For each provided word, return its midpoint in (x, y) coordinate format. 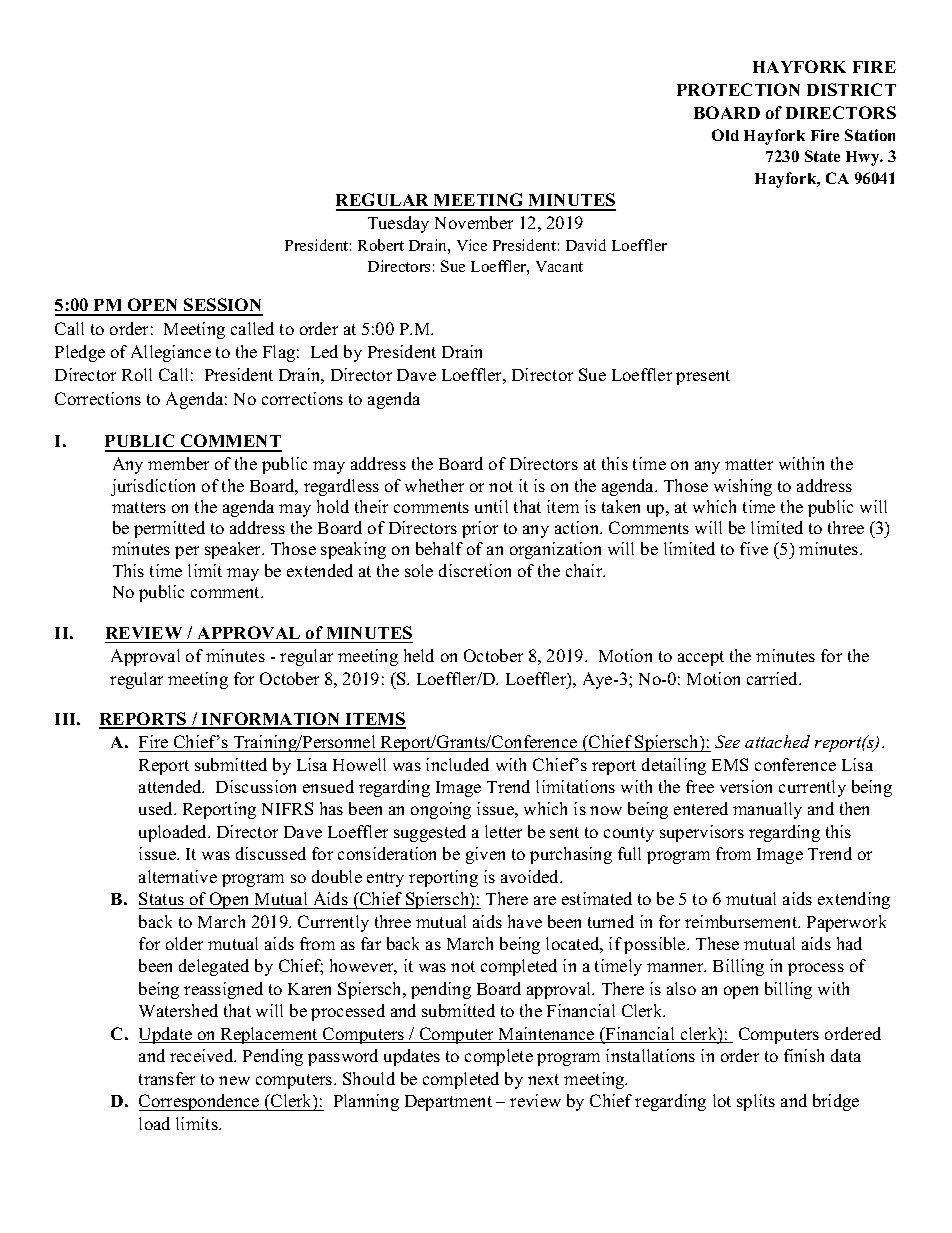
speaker (234, 550)
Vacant (559, 266)
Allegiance (171, 353)
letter (503, 831)
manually (767, 810)
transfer (167, 1078)
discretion (475, 570)
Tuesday (398, 224)
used (157, 808)
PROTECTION (738, 89)
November (474, 222)
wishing (743, 487)
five (754, 548)
